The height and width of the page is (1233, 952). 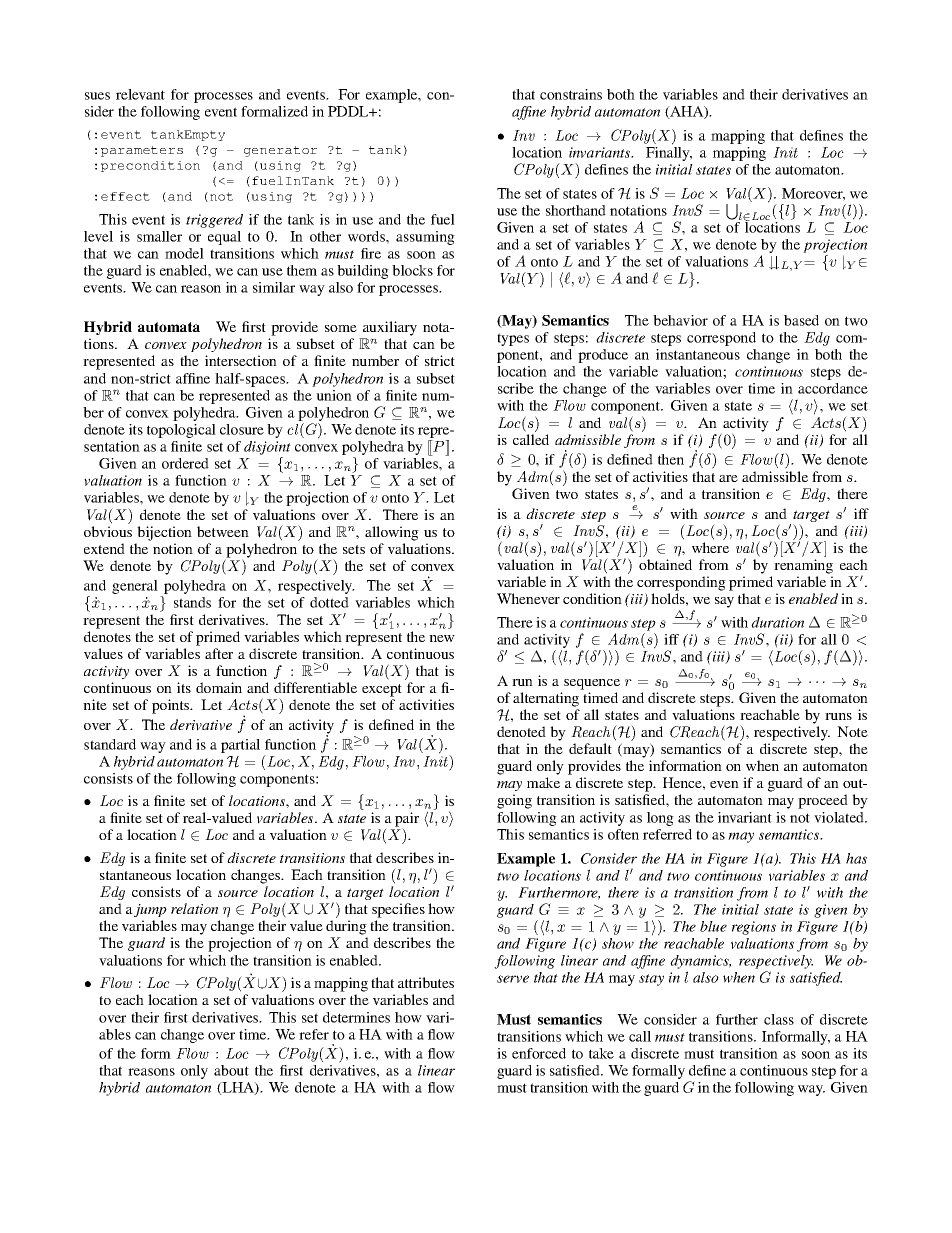 I want to click on automata, so click(x=169, y=327).
